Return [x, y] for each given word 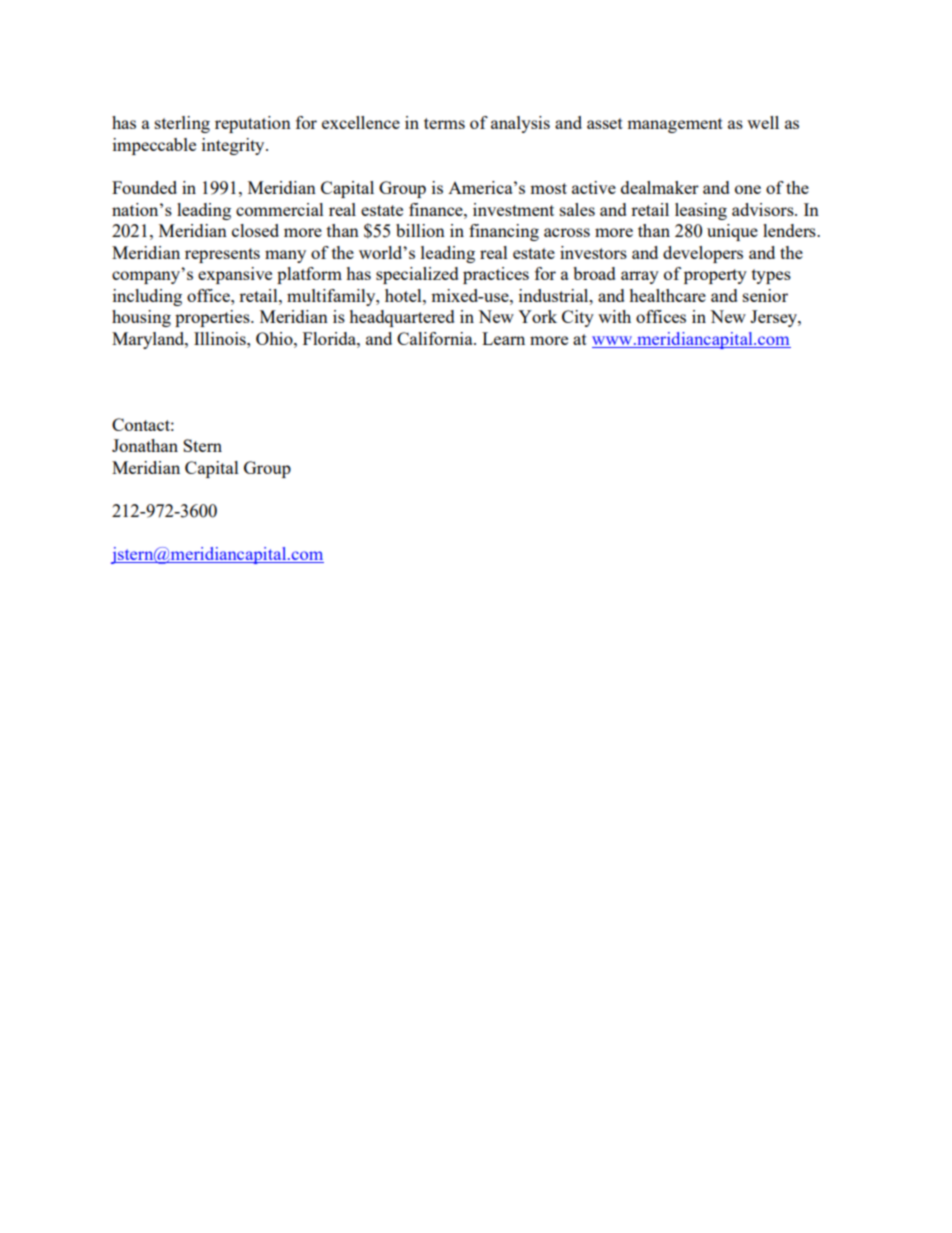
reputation [253, 124]
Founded [144, 187]
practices [496, 275]
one [748, 189]
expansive [235, 275]
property [715, 276]
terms [444, 123]
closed [255, 230]
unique [732, 232]
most [548, 188]
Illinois [221, 338]
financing [504, 232]
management [675, 125]
